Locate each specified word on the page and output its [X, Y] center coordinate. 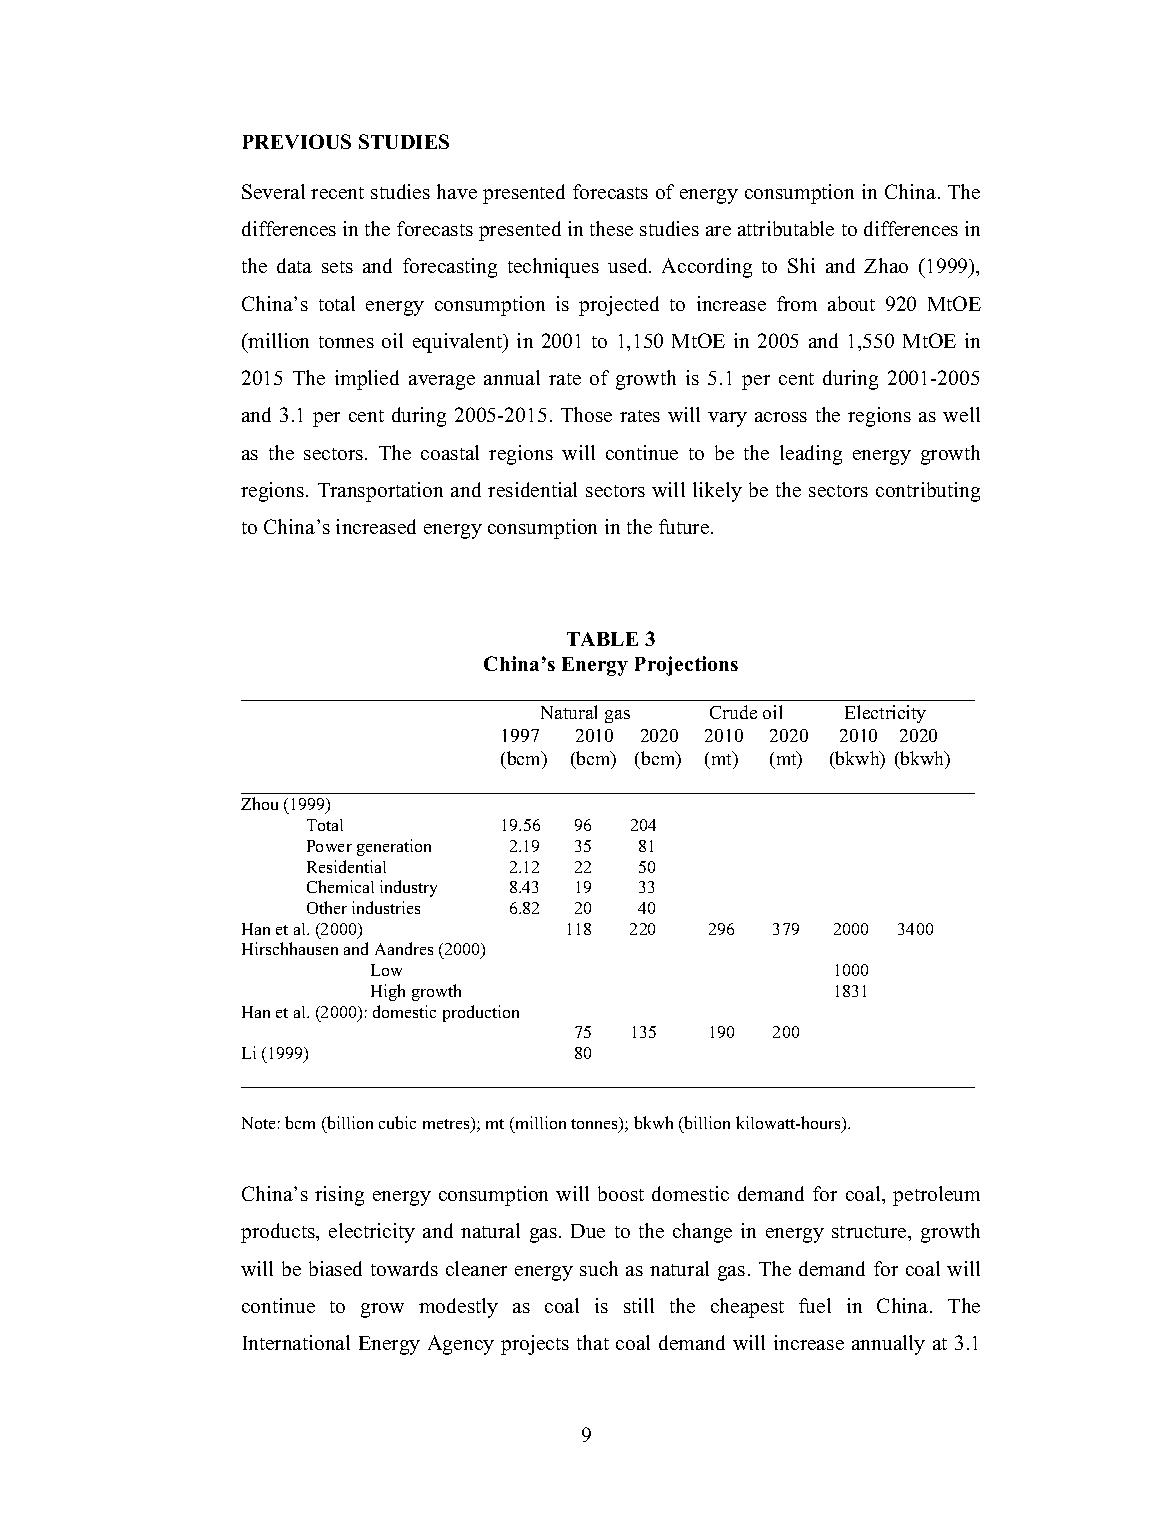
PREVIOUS [297, 141]
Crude [733, 712]
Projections [686, 666]
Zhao [886, 265]
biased [335, 1268]
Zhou [259, 803]
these [611, 228]
